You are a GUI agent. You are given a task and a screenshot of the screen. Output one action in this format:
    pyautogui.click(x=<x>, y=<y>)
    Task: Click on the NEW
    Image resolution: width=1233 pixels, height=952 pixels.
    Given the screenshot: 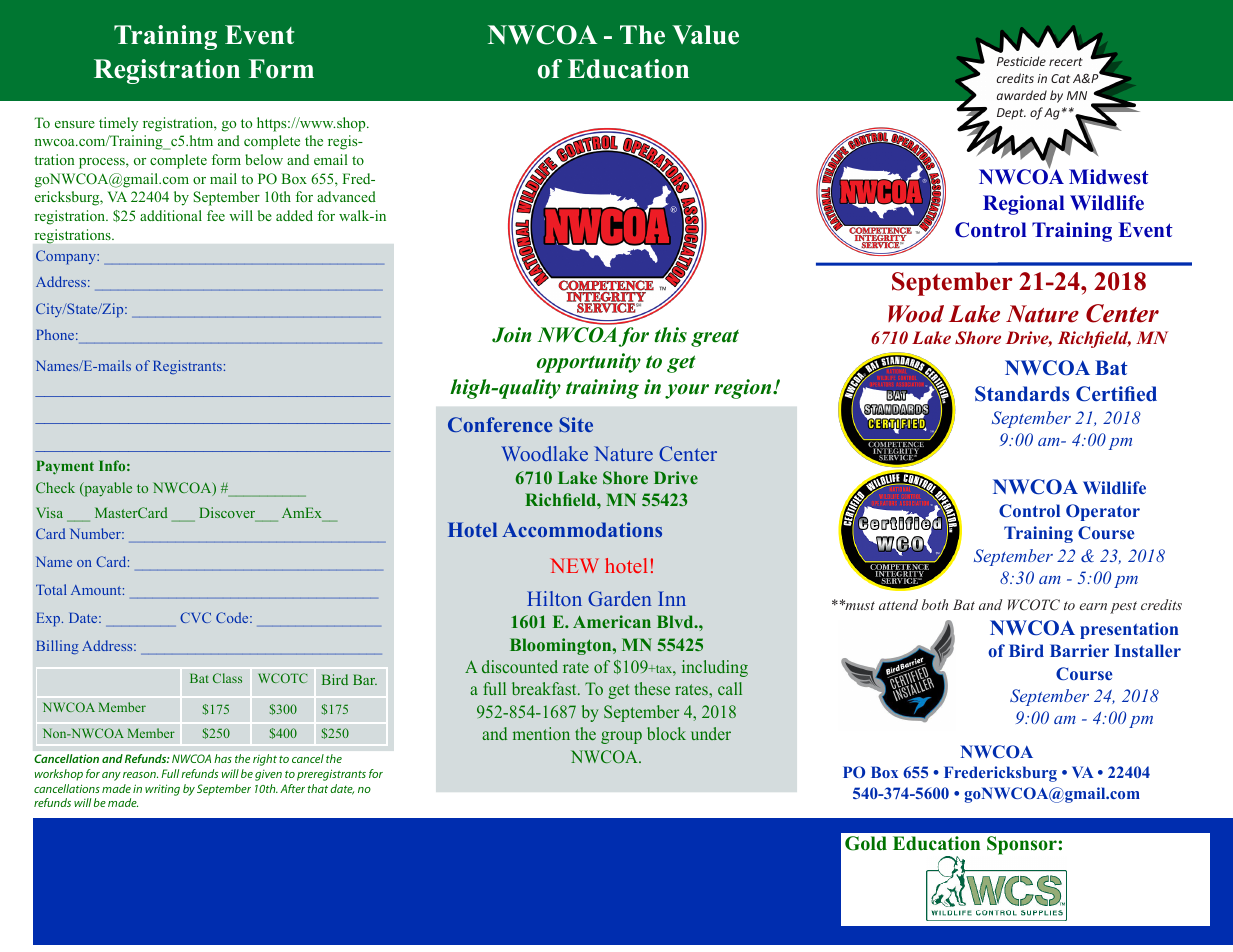 What is the action you would take?
    pyautogui.click(x=574, y=565)
